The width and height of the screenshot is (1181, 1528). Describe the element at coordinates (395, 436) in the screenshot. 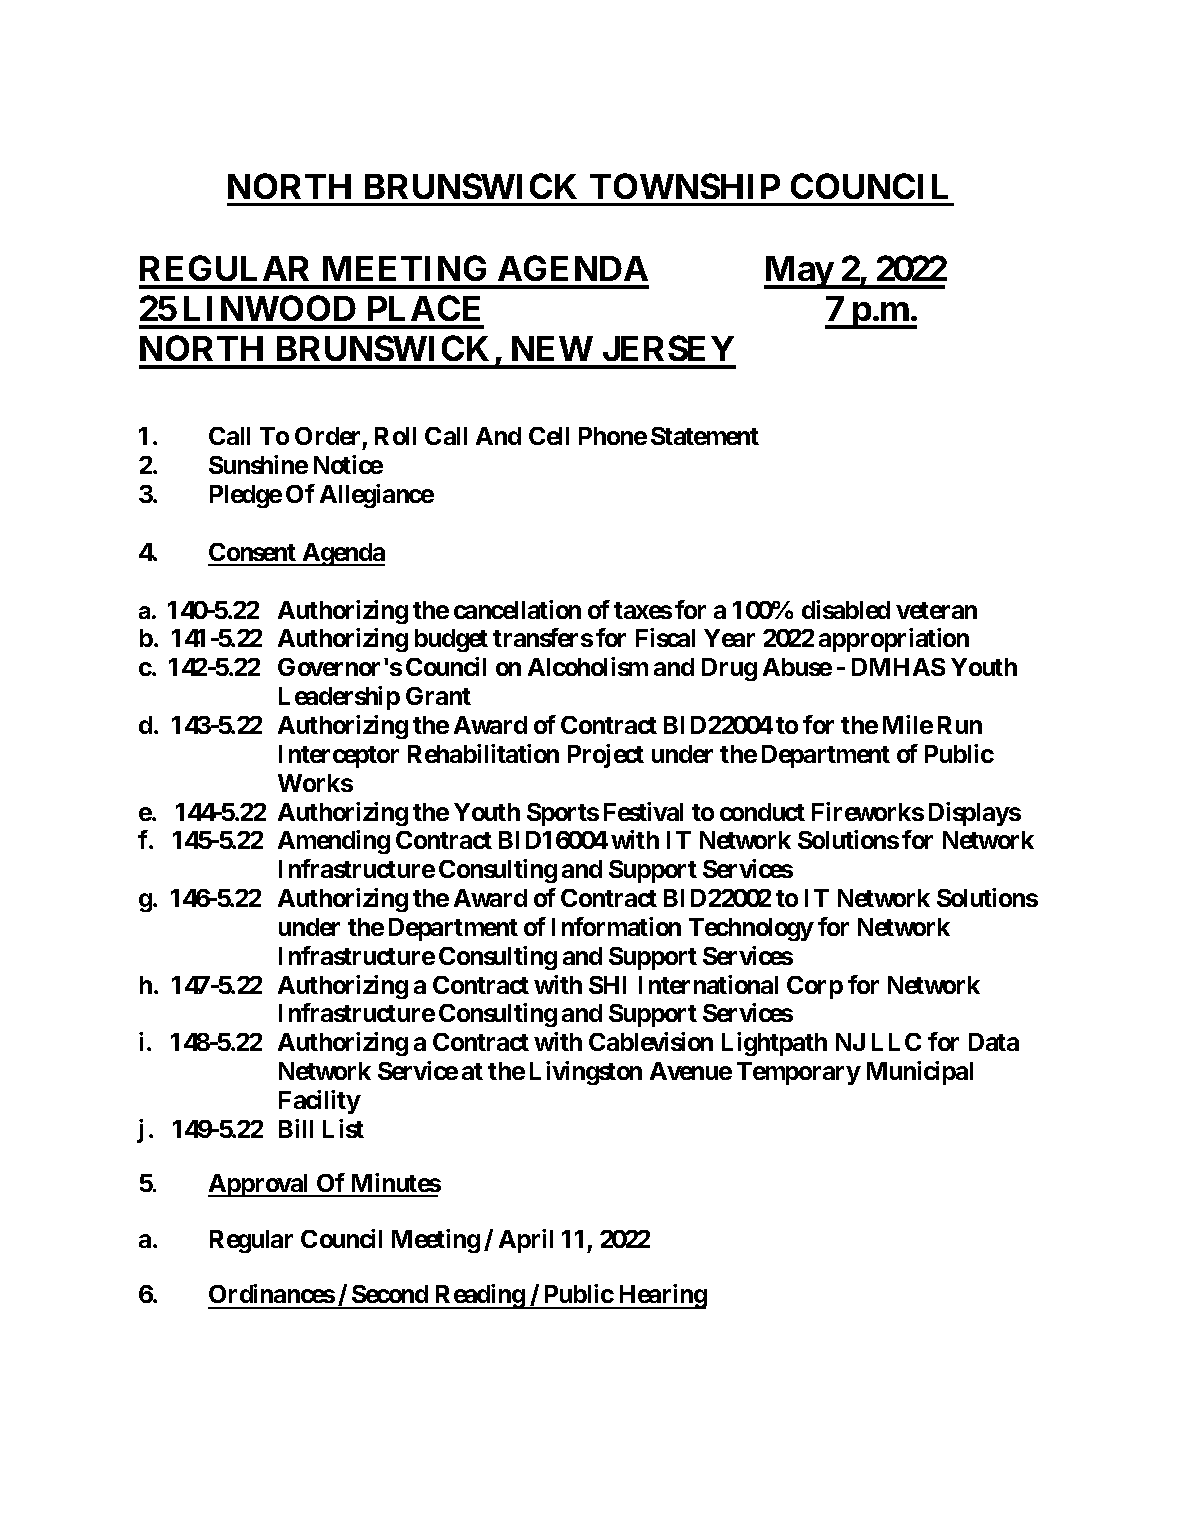

I see `Roll` at that location.
